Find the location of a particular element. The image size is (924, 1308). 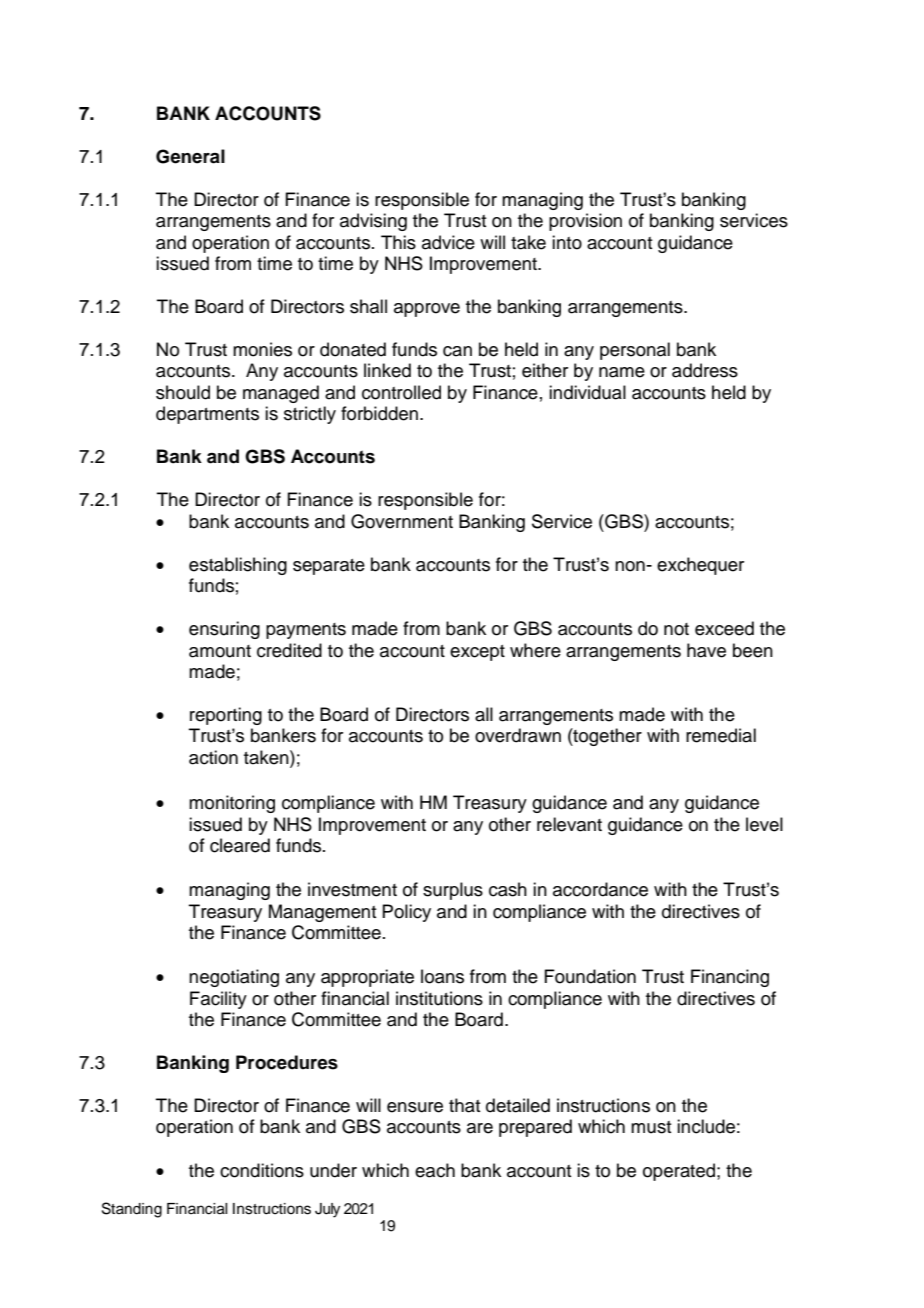

establishing is located at coordinates (238, 566).
